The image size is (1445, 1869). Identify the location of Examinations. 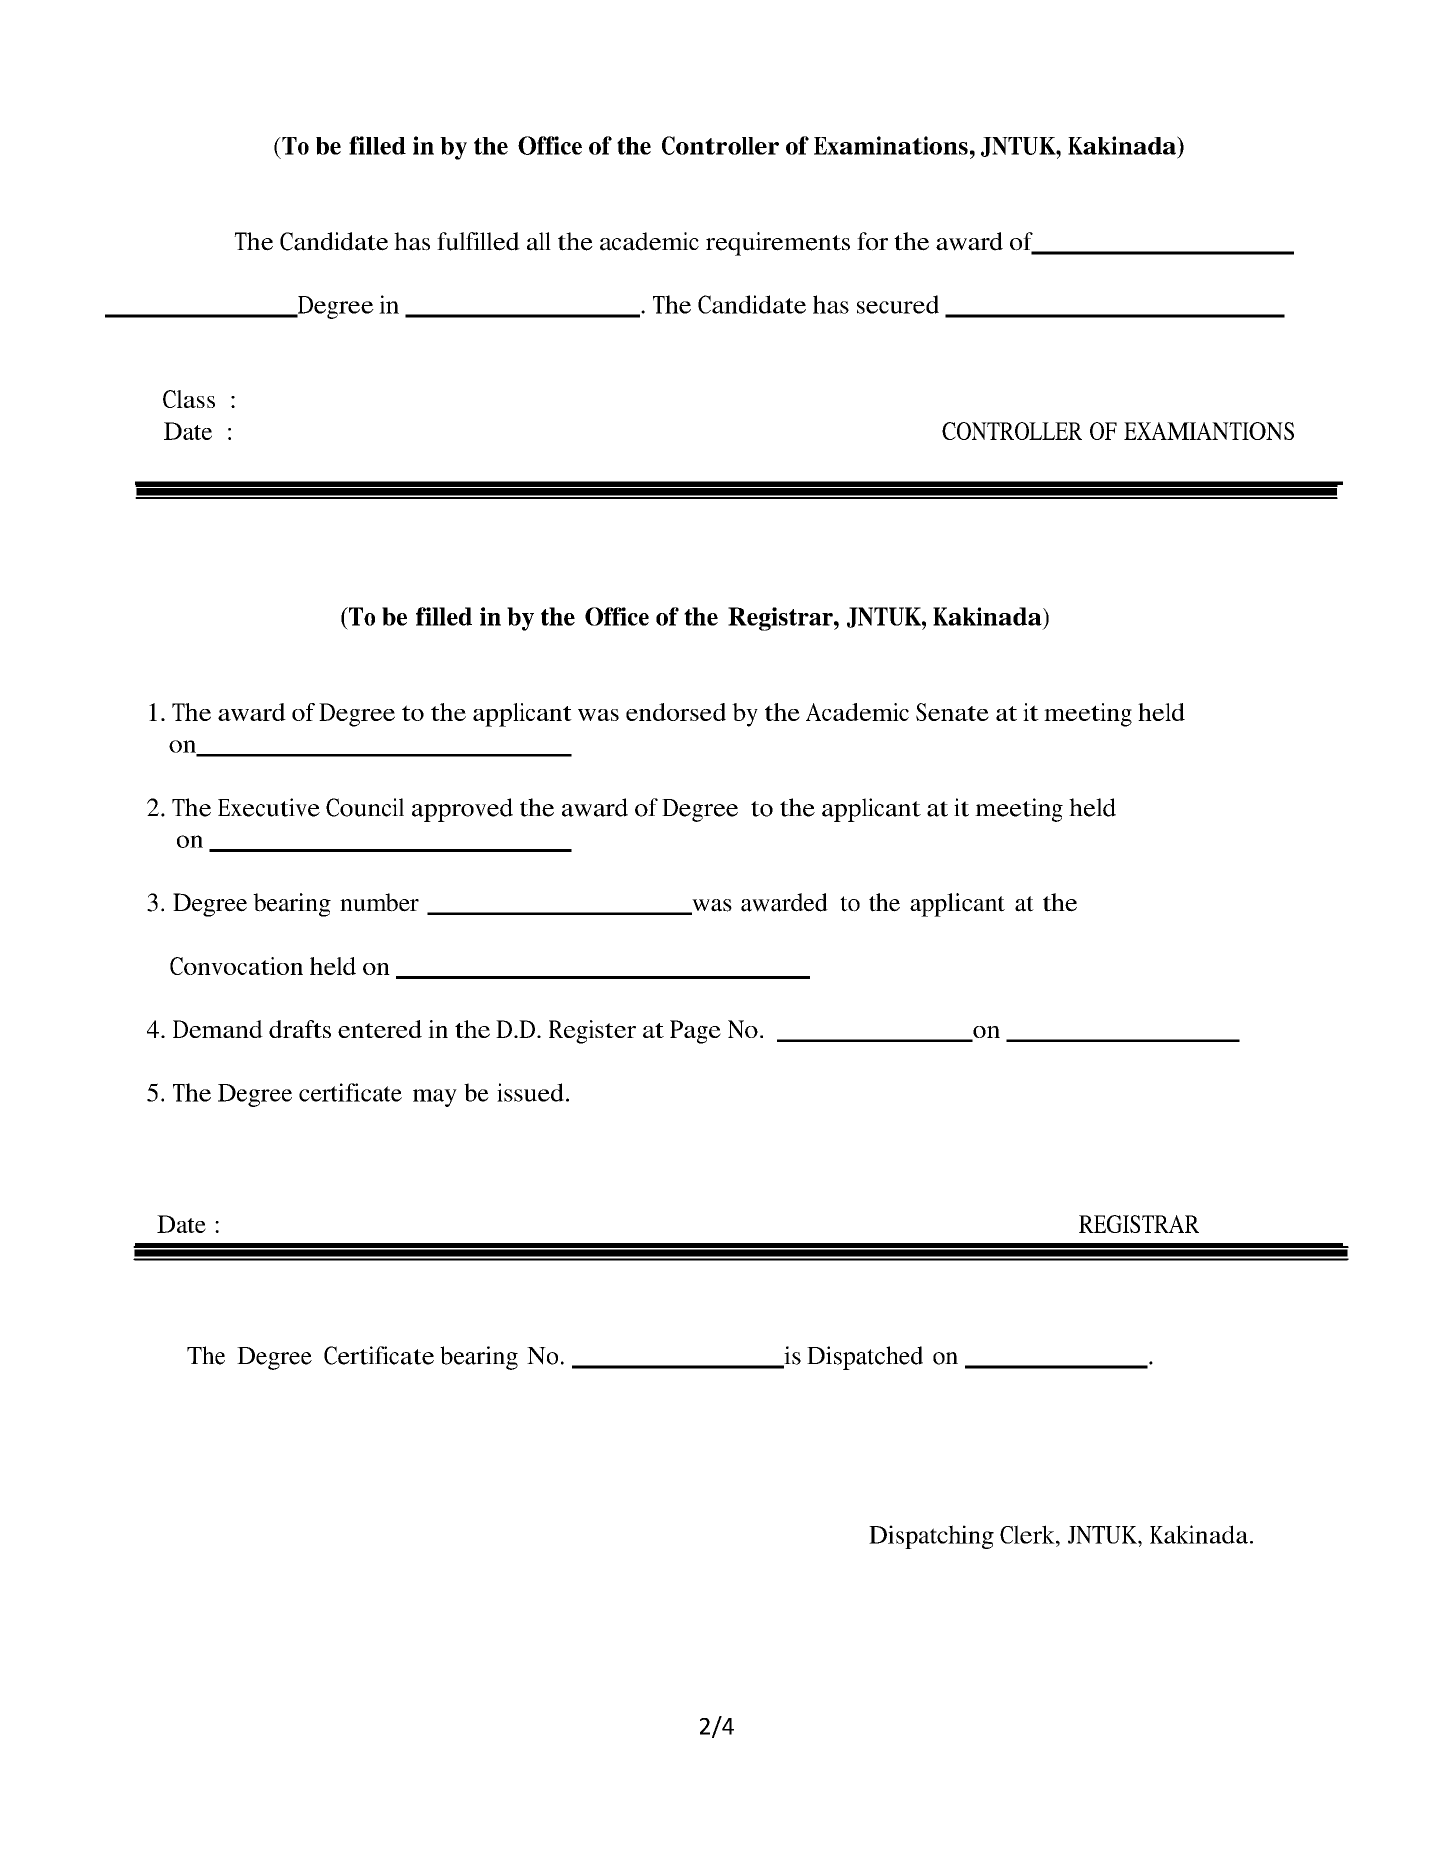
(891, 145).
